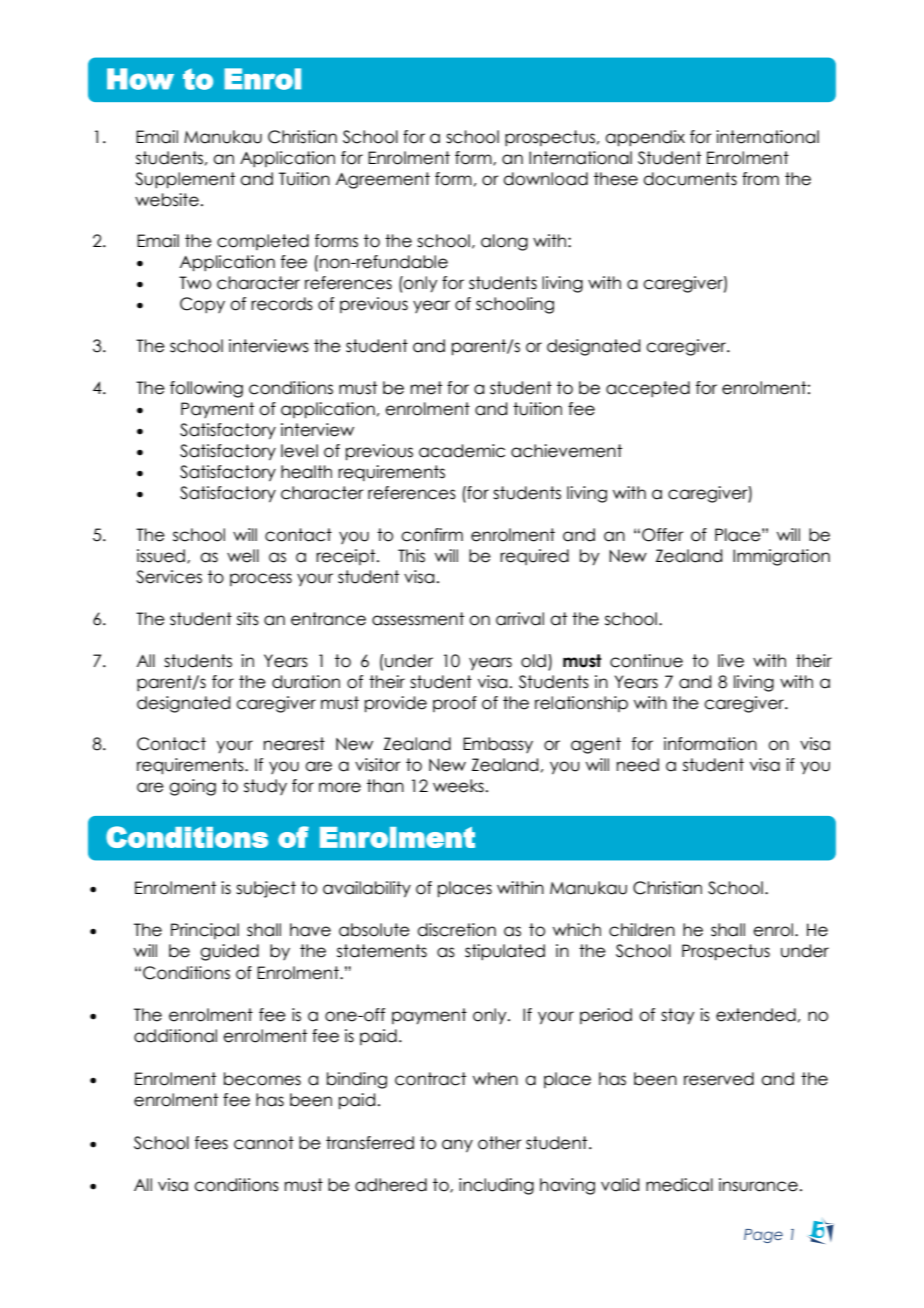 This screenshot has height=1308, width=924. Describe the element at coordinates (648, 389) in the screenshot. I see `accepted` at that location.
